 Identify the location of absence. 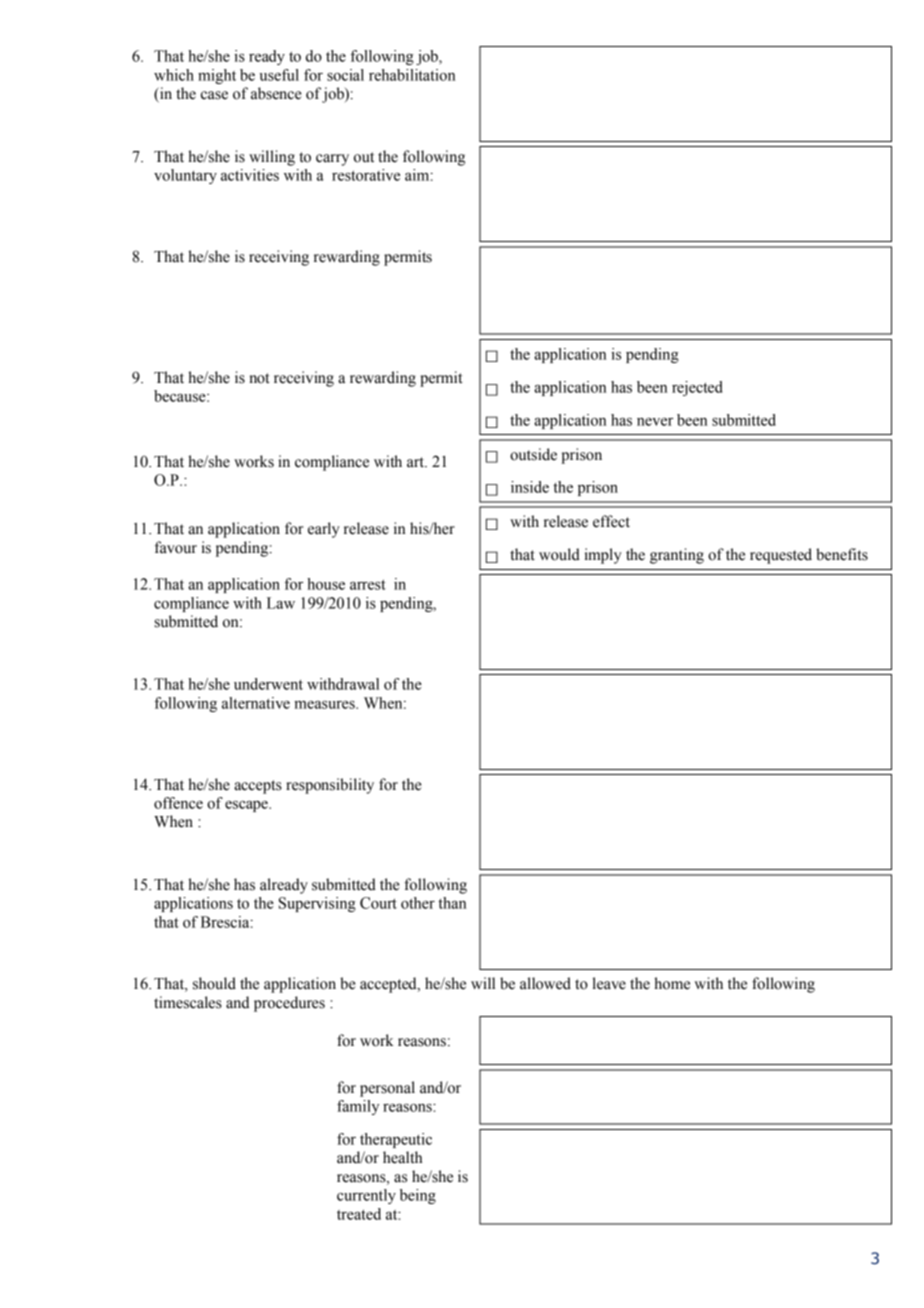
(276, 93).
